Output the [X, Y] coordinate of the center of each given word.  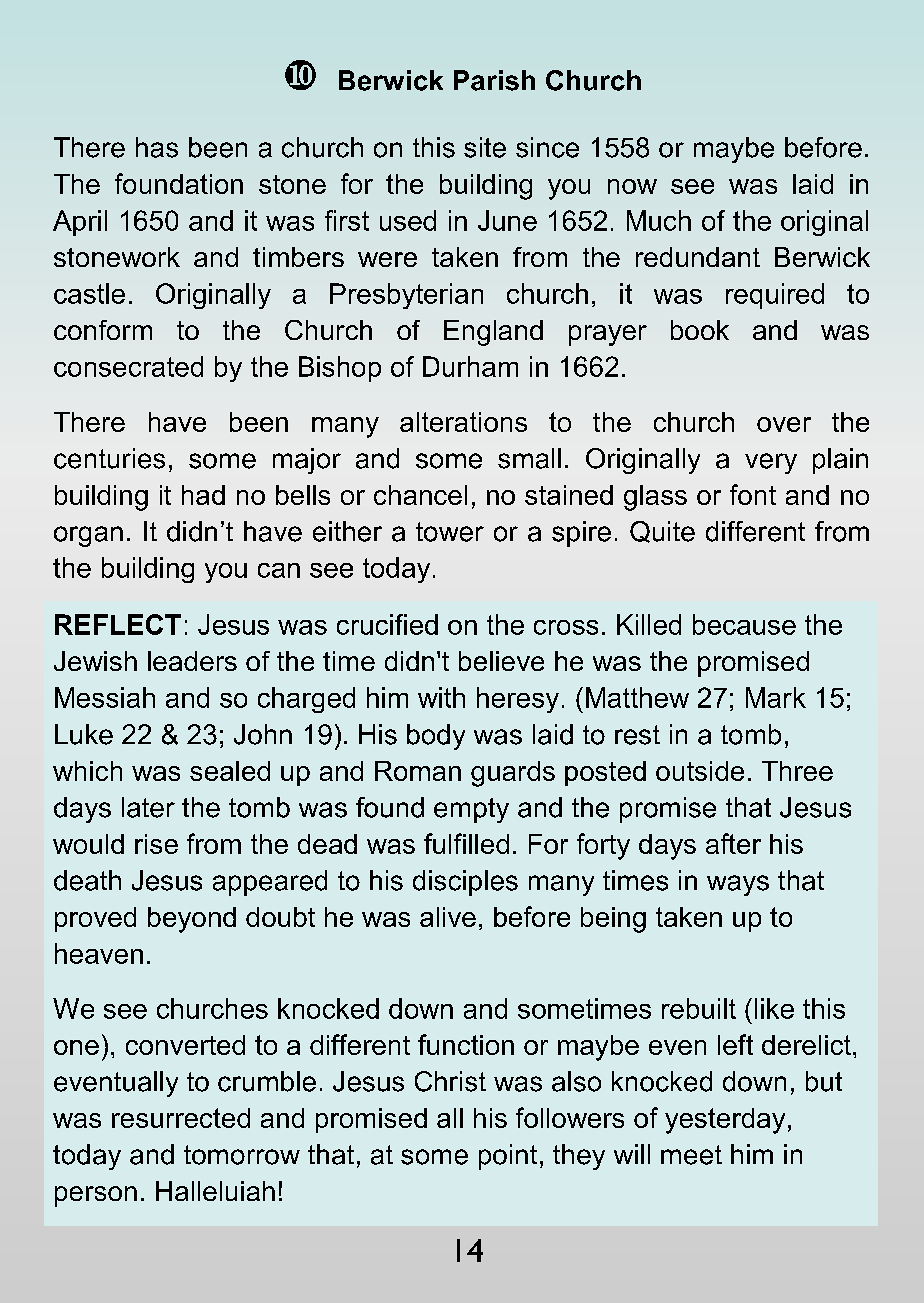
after [733, 843]
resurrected [181, 1118]
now [632, 186]
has [157, 147]
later [148, 807]
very [771, 463]
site [485, 147]
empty [471, 810]
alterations [463, 422]
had [203, 495]
